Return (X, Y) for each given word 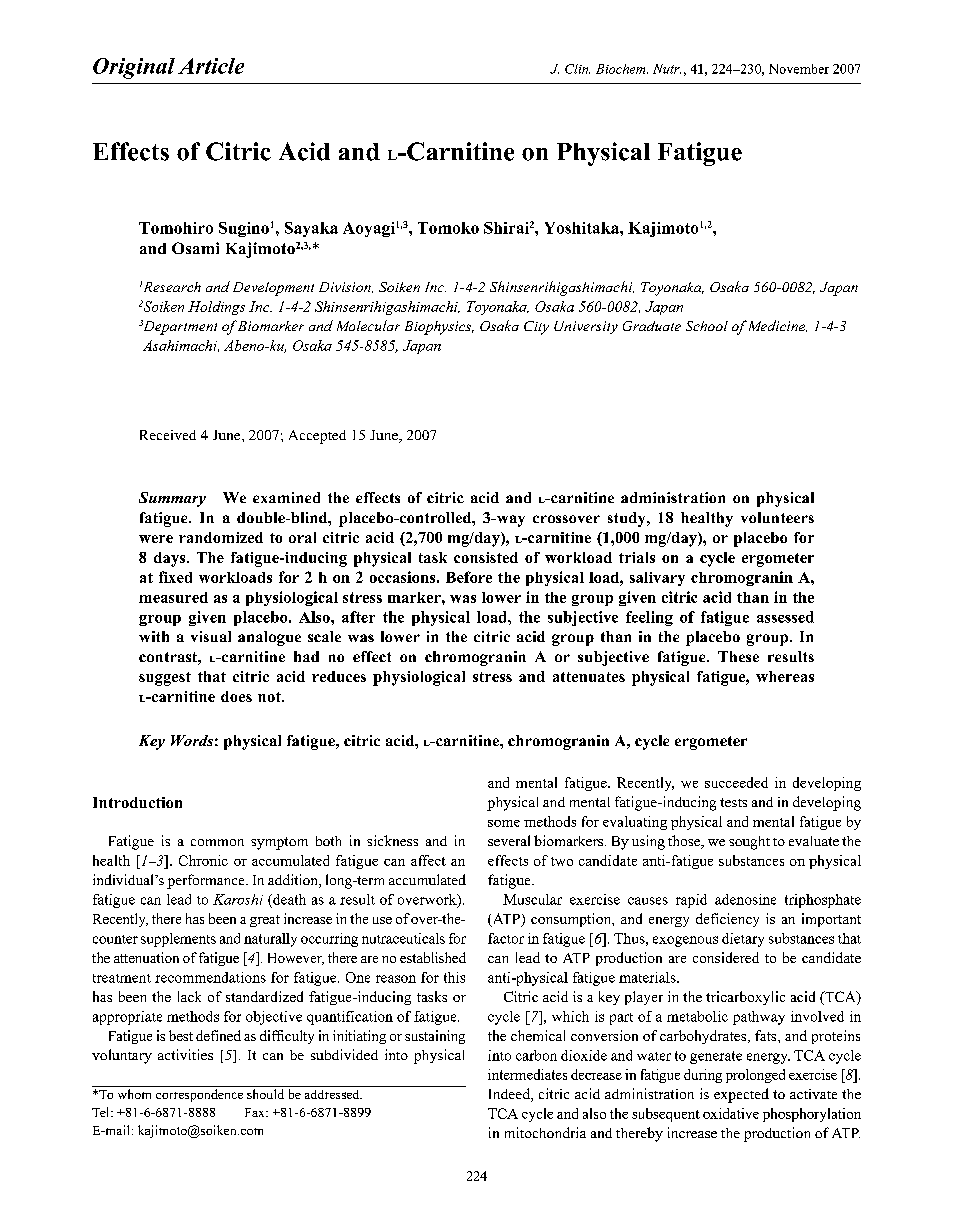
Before (469, 577)
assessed (785, 617)
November (799, 69)
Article (211, 66)
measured (173, 597)
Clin (577, 69)
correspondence (199, 1095)
